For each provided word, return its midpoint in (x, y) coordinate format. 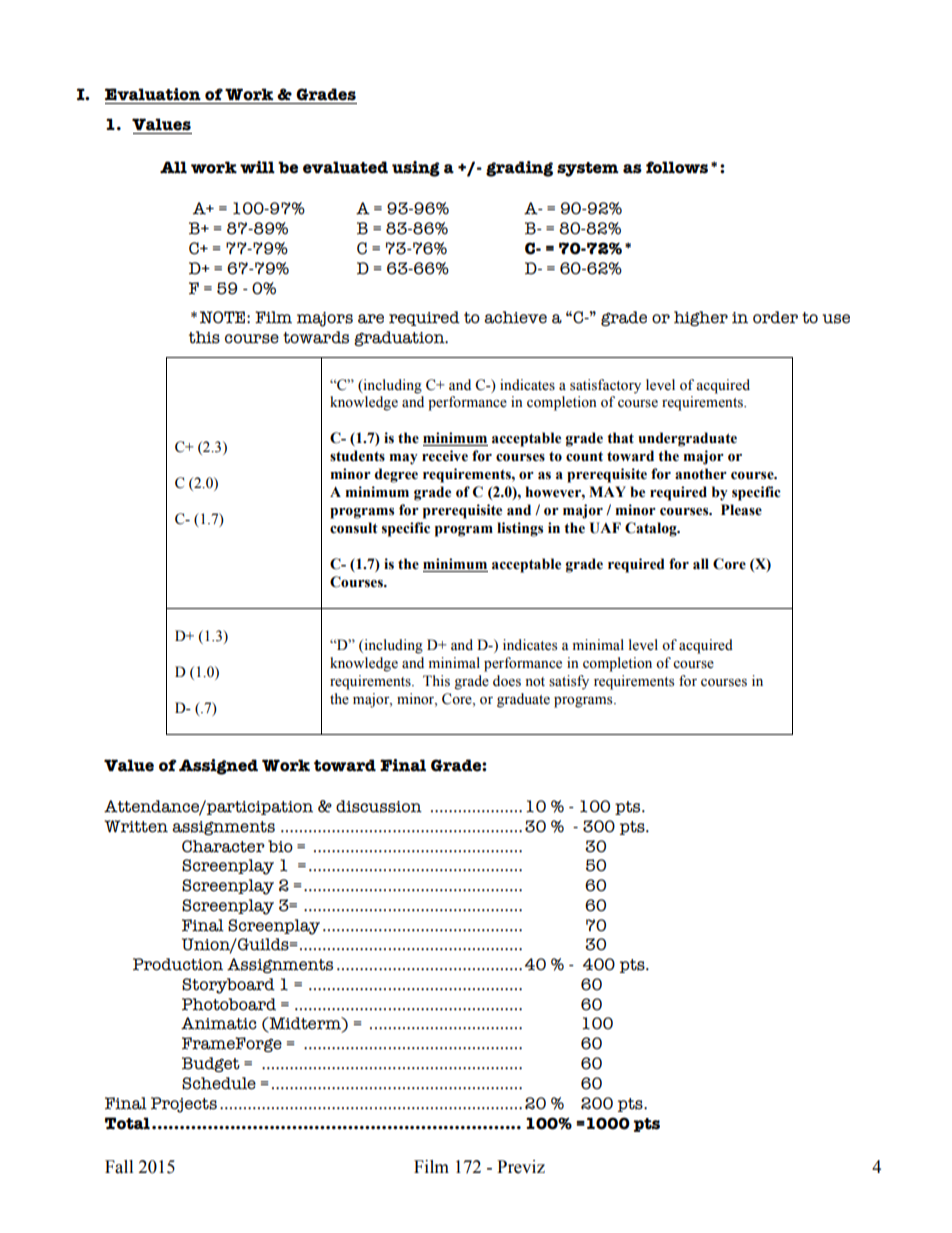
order (775, 317)
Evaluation (153, 94)
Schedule (219, 1083)
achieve (515, 317)
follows (677, 167)
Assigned (218, 767)
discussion (379, 806)
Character (223, 846)
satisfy (569, 682)
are (371, 319)
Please (741, 510)
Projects (184, 1105)
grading (519, 169)
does (507, 681)
